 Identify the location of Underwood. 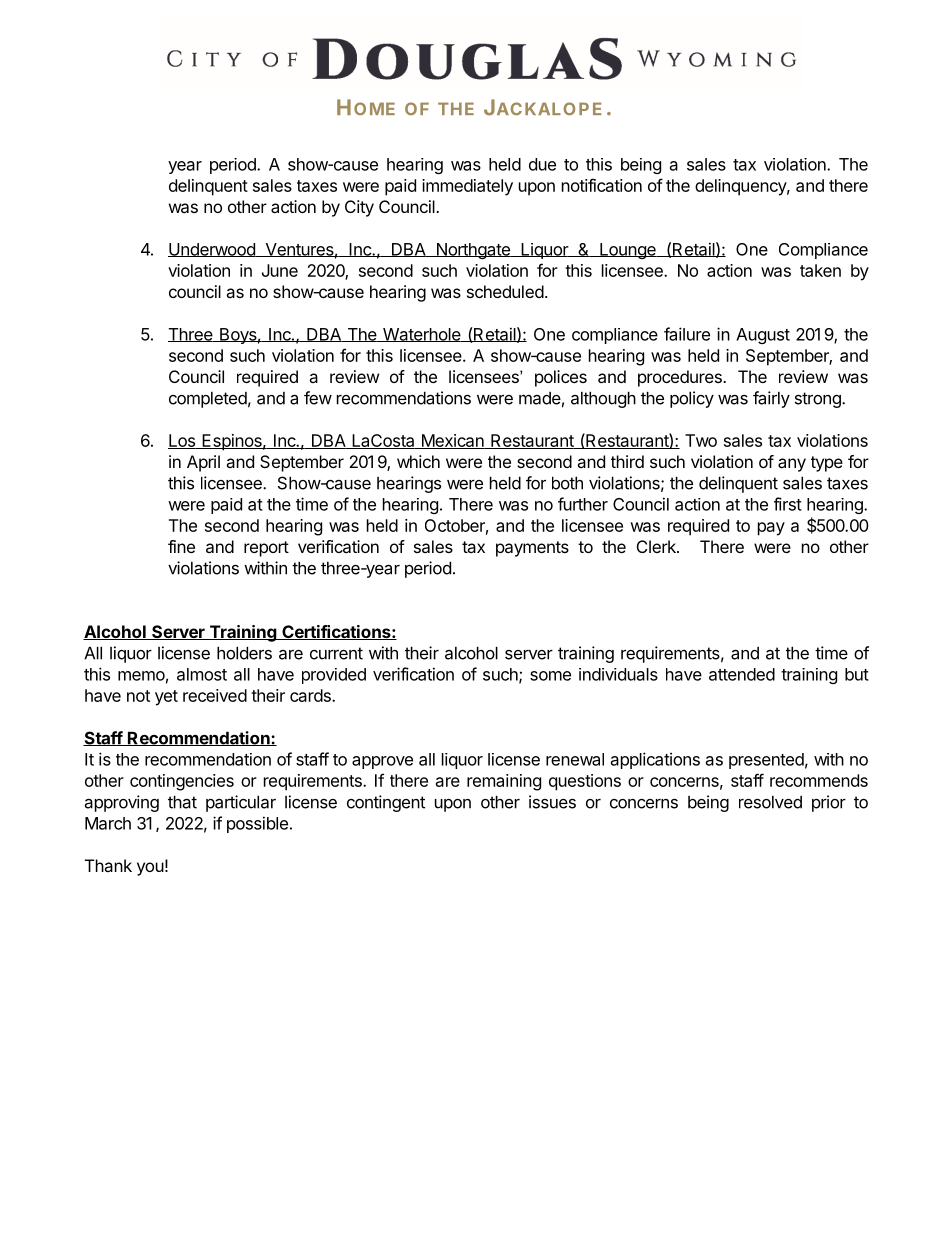
(212, 250).
